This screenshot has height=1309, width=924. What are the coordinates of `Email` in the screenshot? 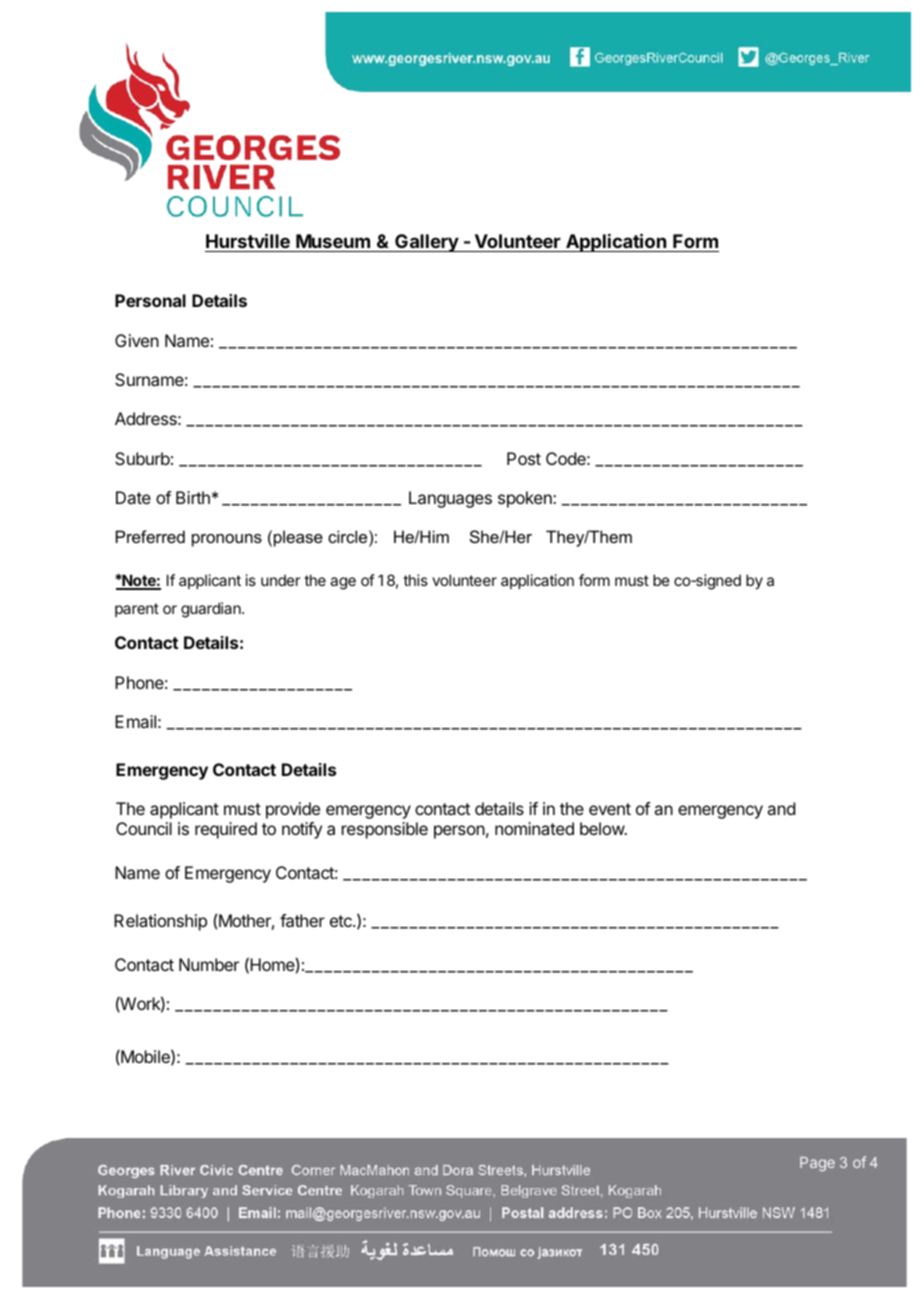 It's located at (135, 721).
